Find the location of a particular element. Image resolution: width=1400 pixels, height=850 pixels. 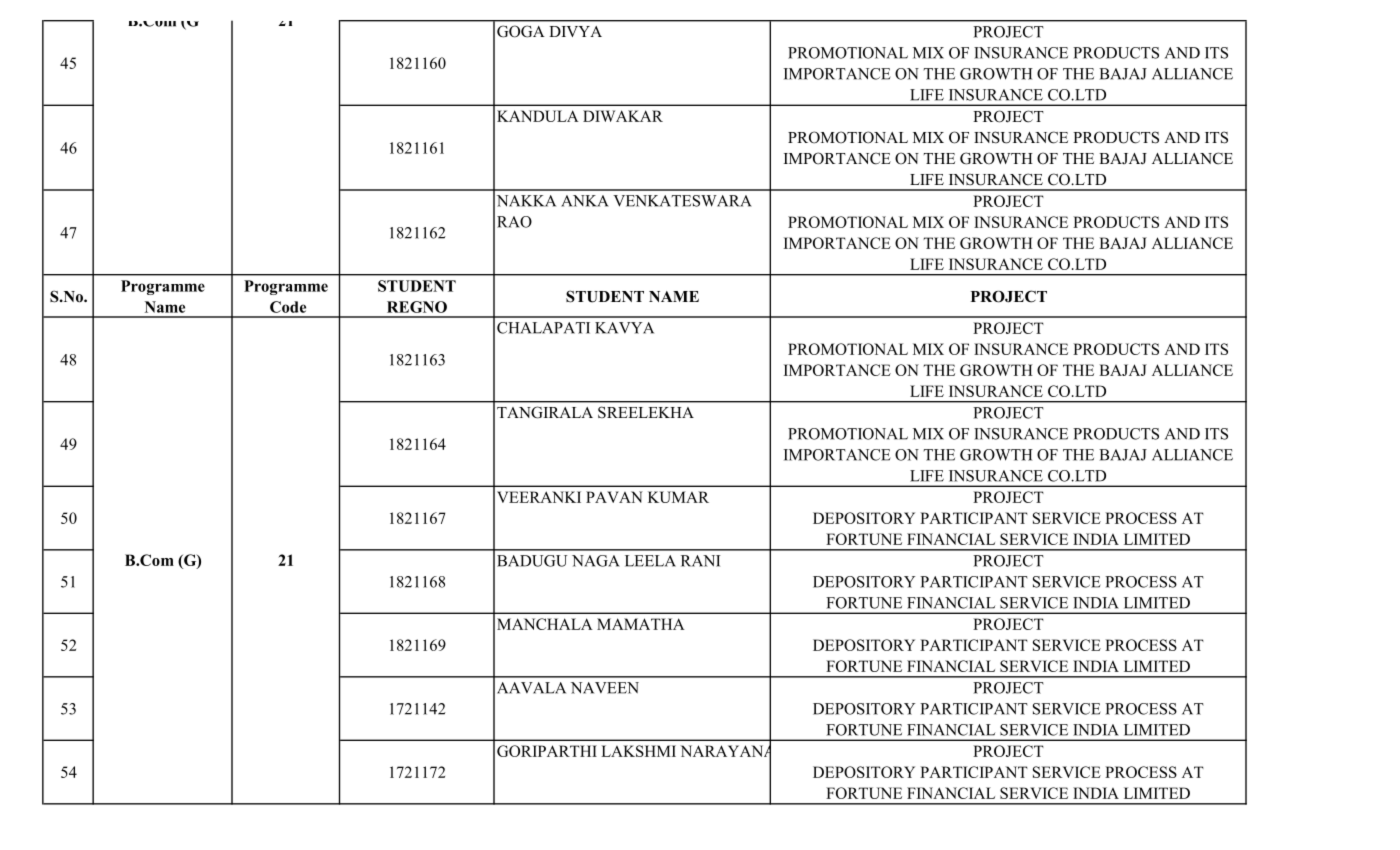

REGNO is located at coordinates (417, 307).
